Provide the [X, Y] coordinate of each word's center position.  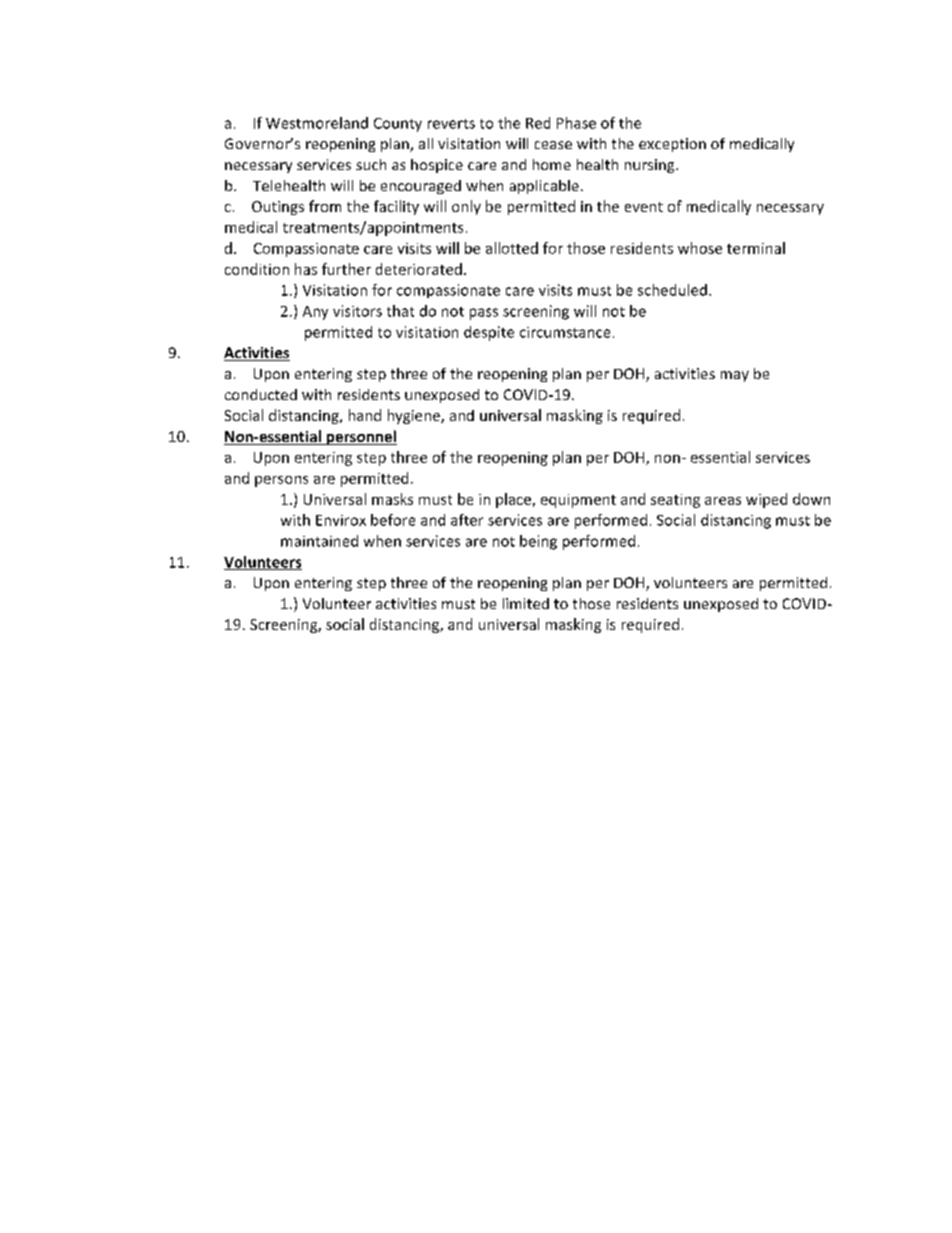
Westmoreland [317, 123]
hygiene [415, 416]
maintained [319, 541]
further [346, 269]
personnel [360, 437]
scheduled [672, 290]
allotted [512, 248]
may [735, 376]
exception [672, 145]
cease [553, 145]
